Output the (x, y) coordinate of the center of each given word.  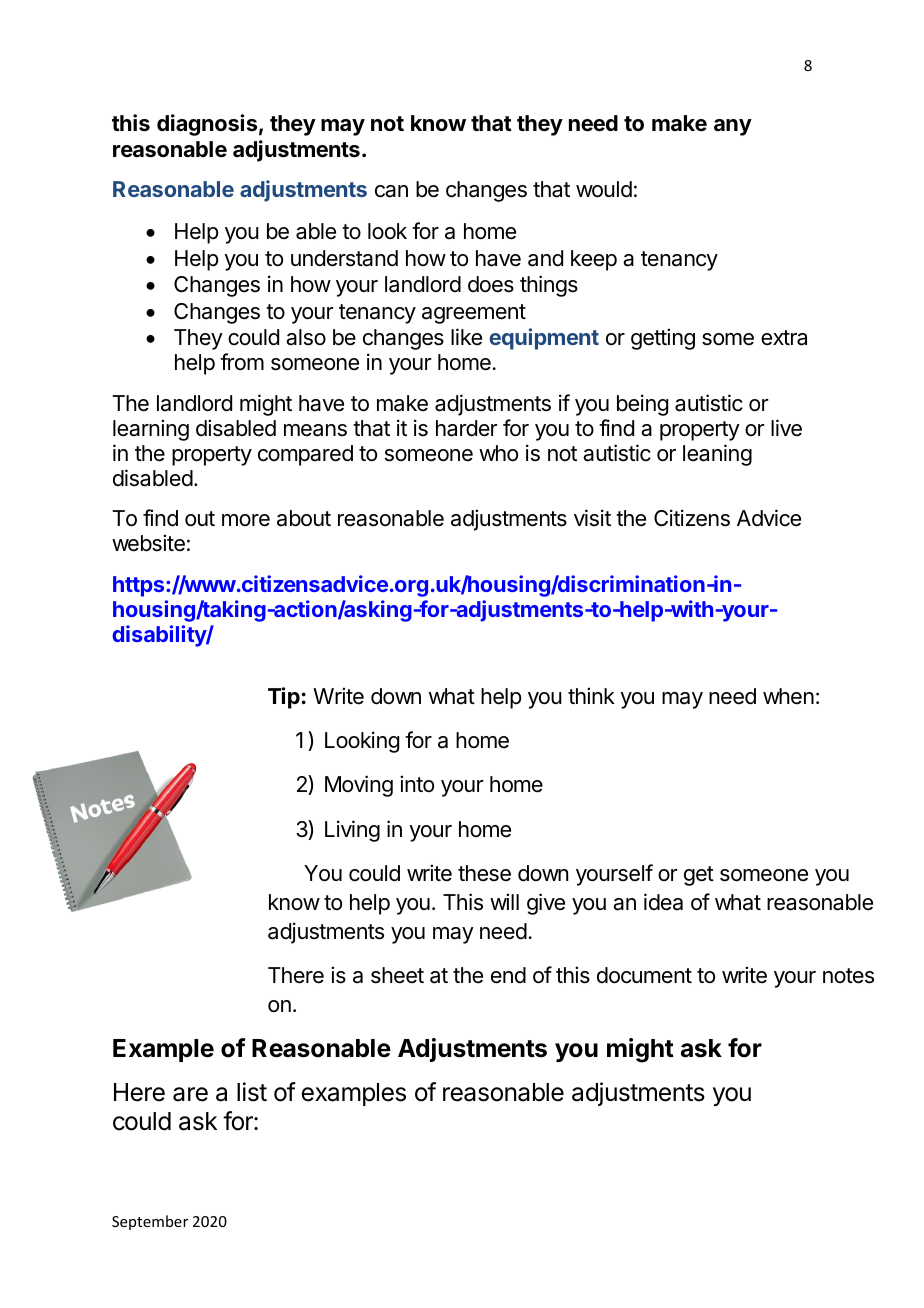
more (246, 520)
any (733, 127)
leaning (717, 455)
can (391, 191)
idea (663, 902)
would (604, 189)
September (150, 1222)
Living (352, 831)
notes (848, 976)
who (498, 453)
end (508, 975)
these (484, 873)
